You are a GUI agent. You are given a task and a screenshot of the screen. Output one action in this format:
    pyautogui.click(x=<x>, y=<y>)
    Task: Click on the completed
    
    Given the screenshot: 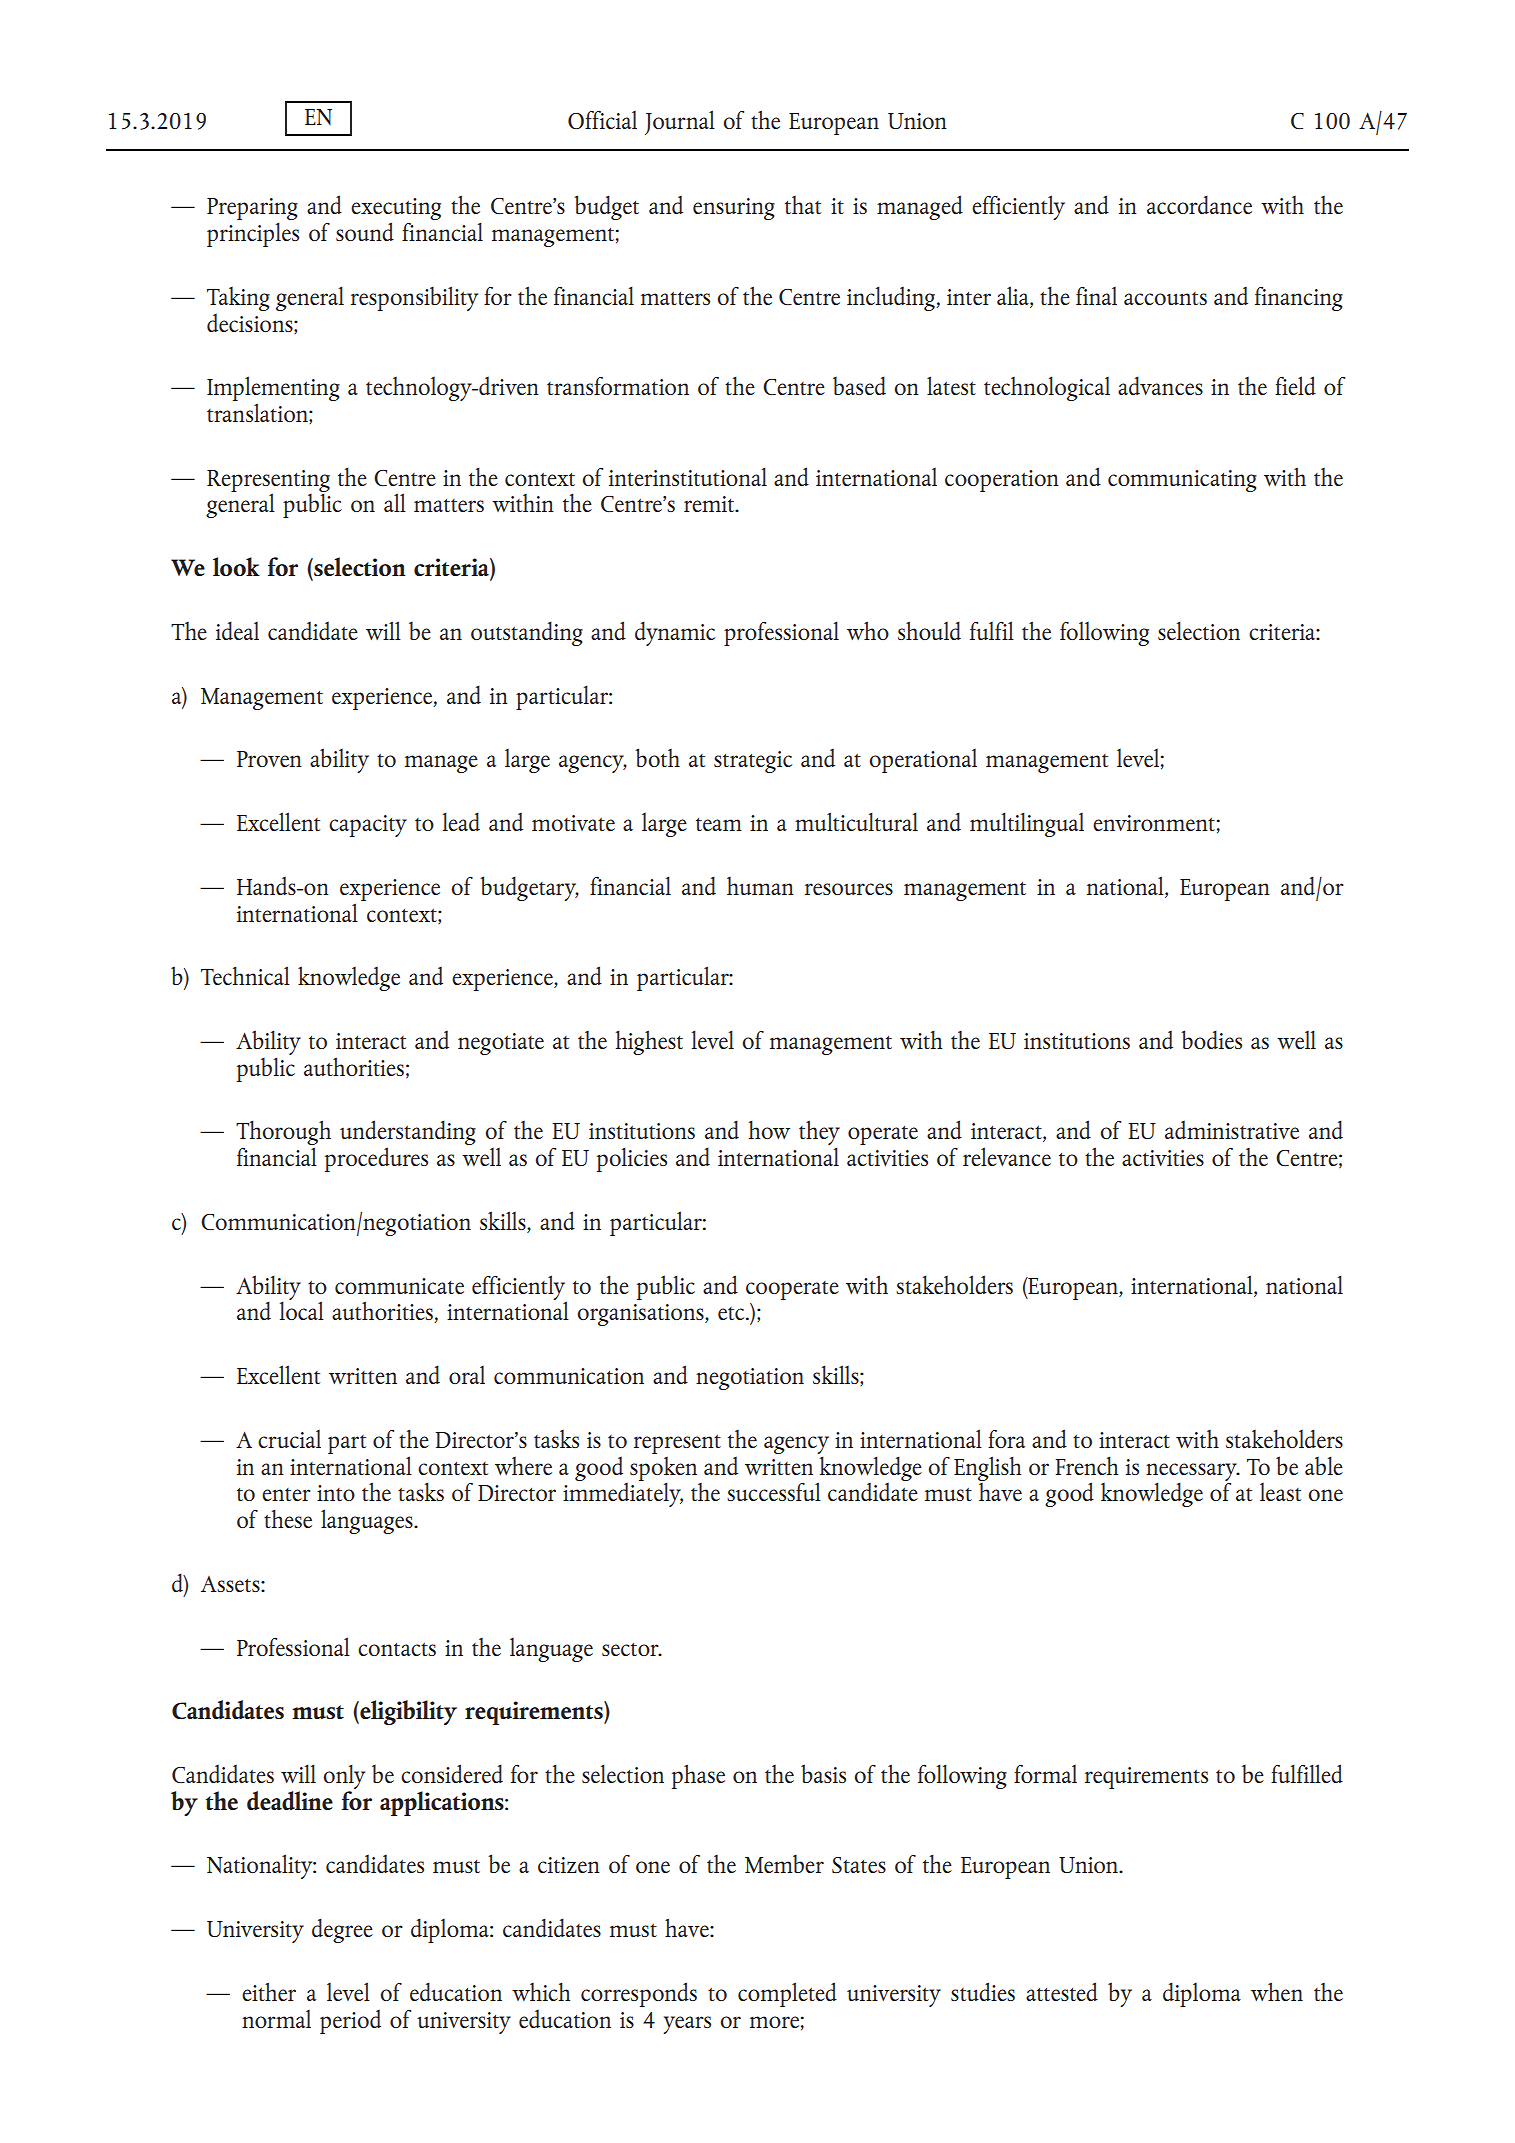 What is the action you would take?
    pyautogui.click(x=787, y=1994)
